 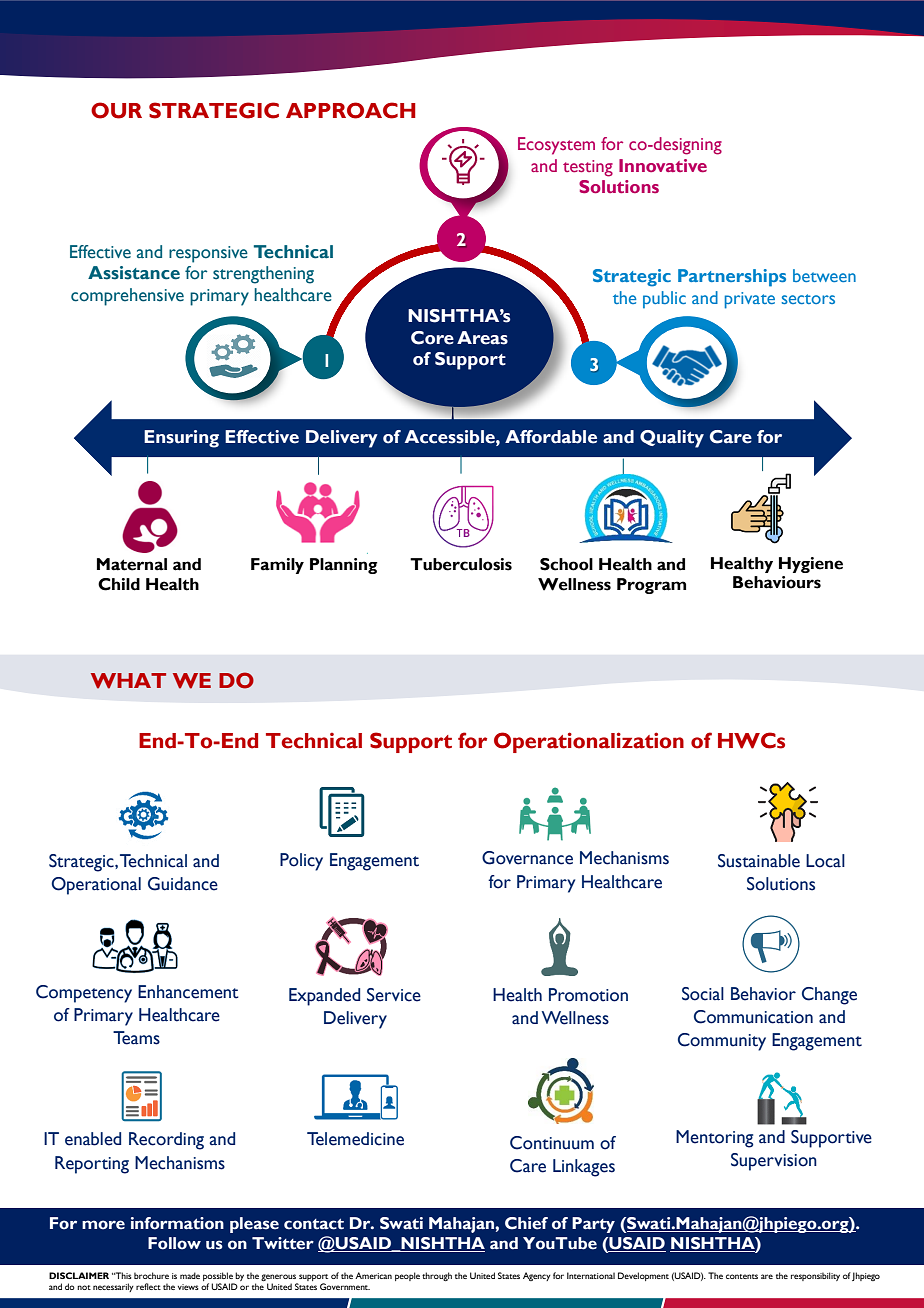 What do you see at coordinates (742, 1276) in the page?
I see `contents` at bounding box center [742, 1276].
